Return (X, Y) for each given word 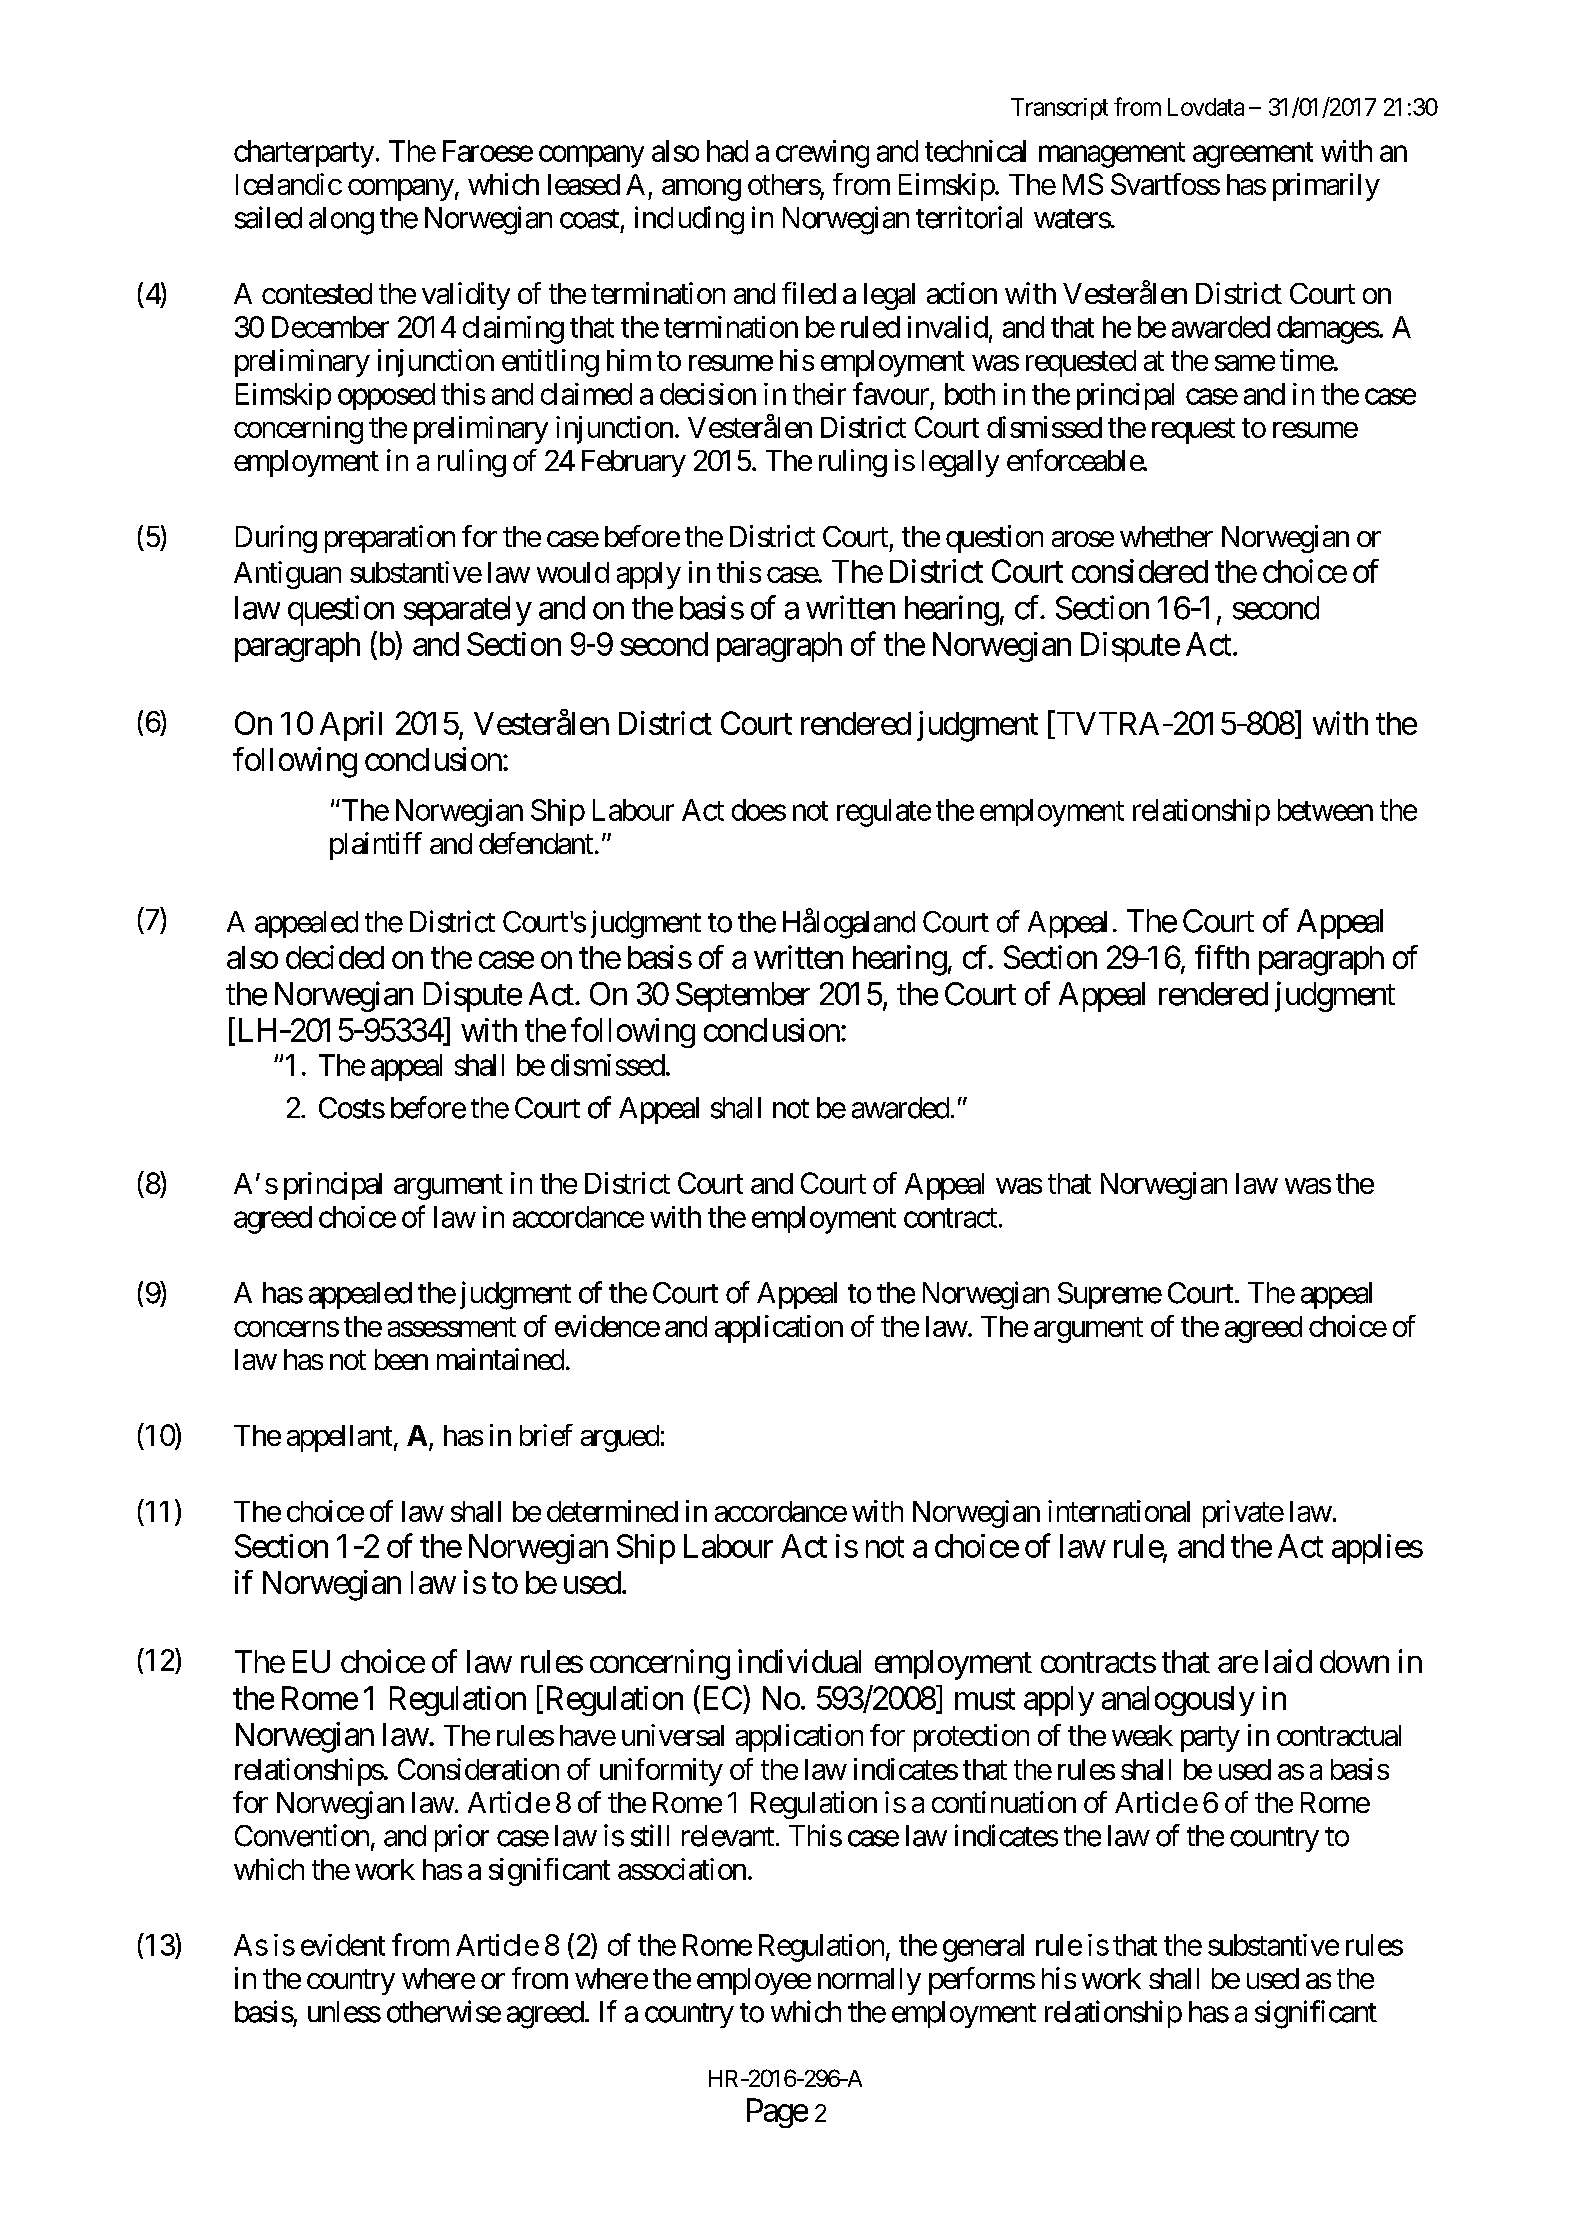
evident (343, 1945)
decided (335, 957)
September (743, 997)
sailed (268, 217)
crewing (822, 154)
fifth (1222, 957)
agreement (1253, 155)
